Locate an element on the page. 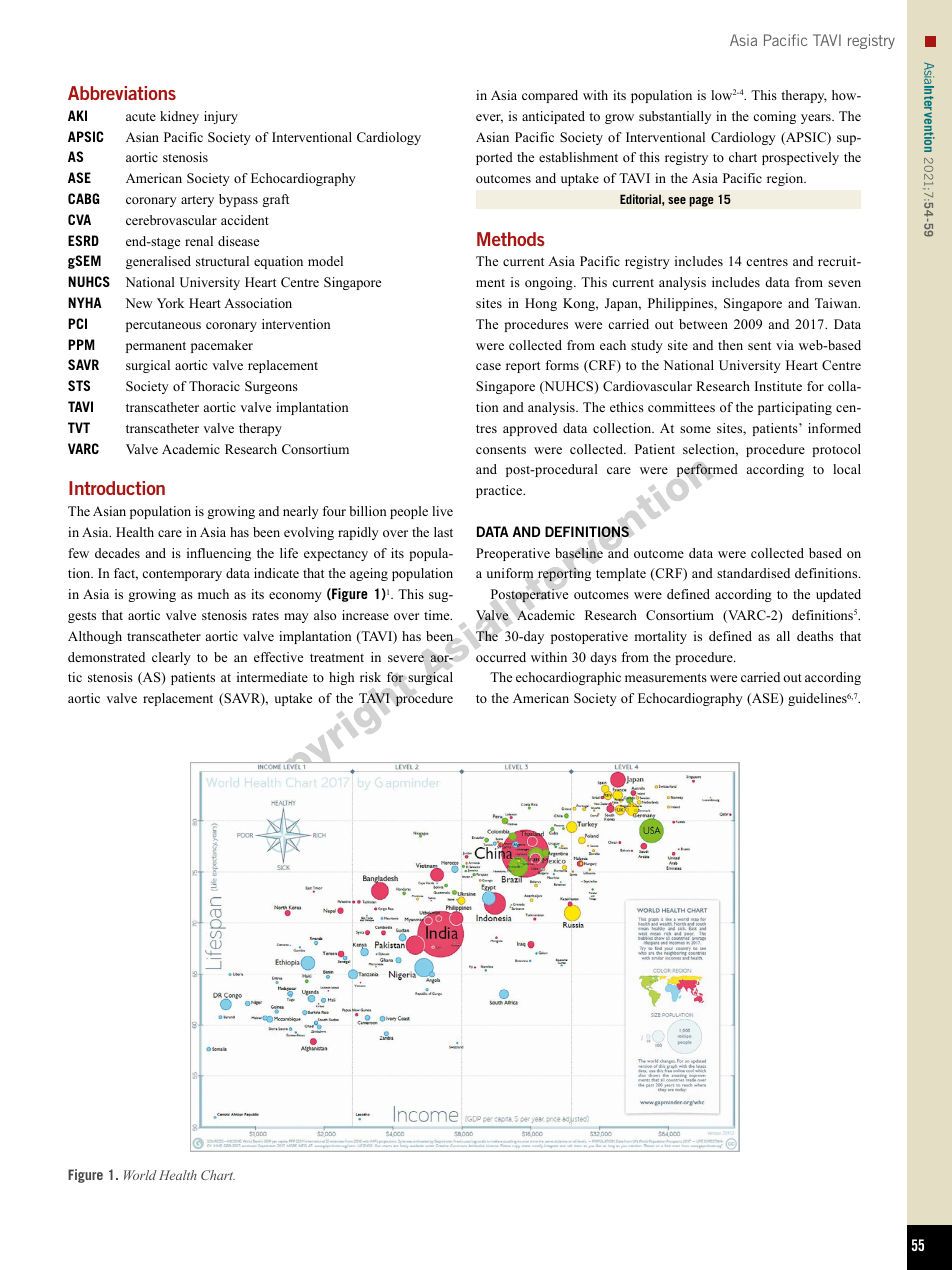  anticipated is located at coordinates (553, 117).
